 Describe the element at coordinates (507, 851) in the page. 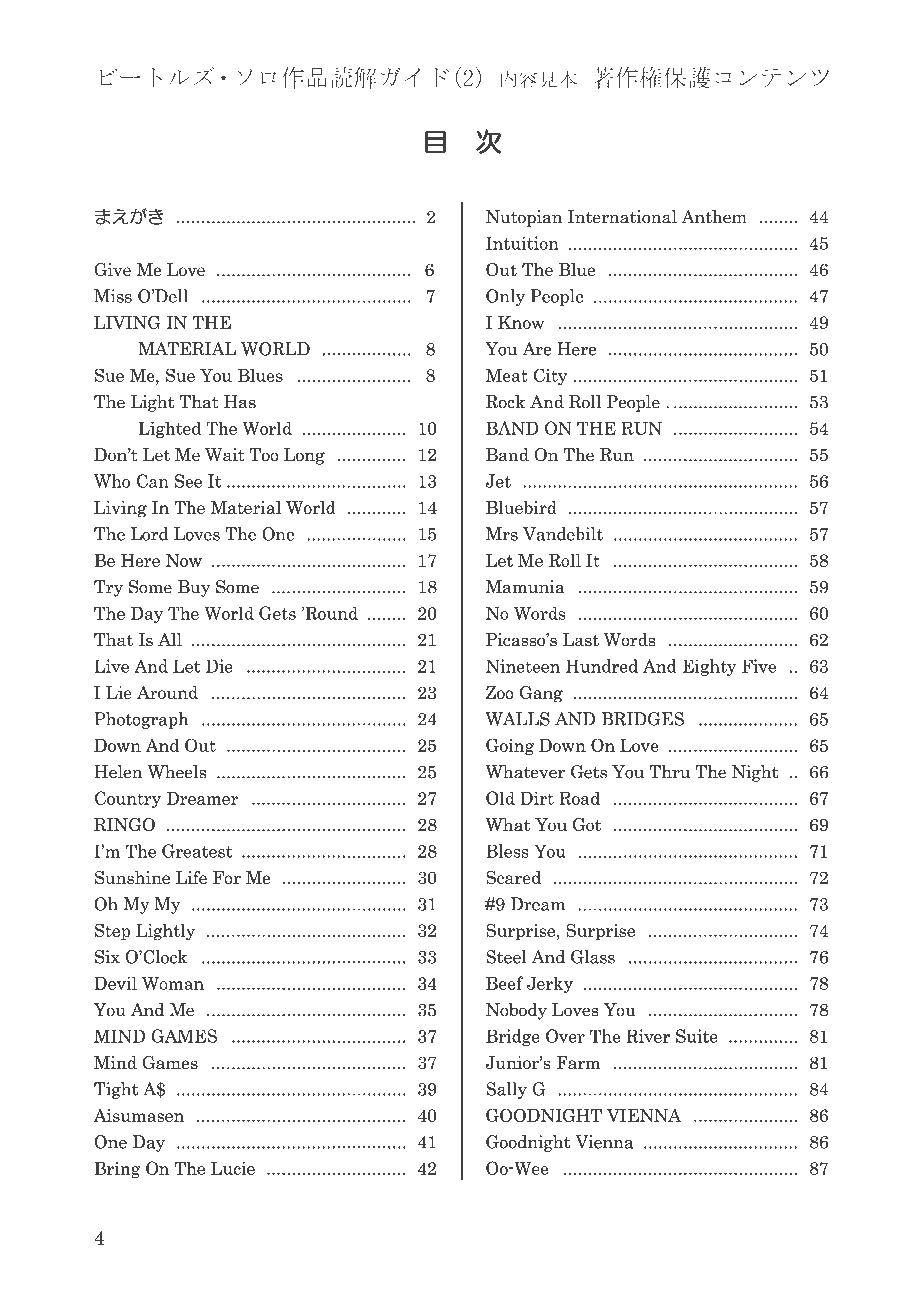

I see `Bless` at that location.
